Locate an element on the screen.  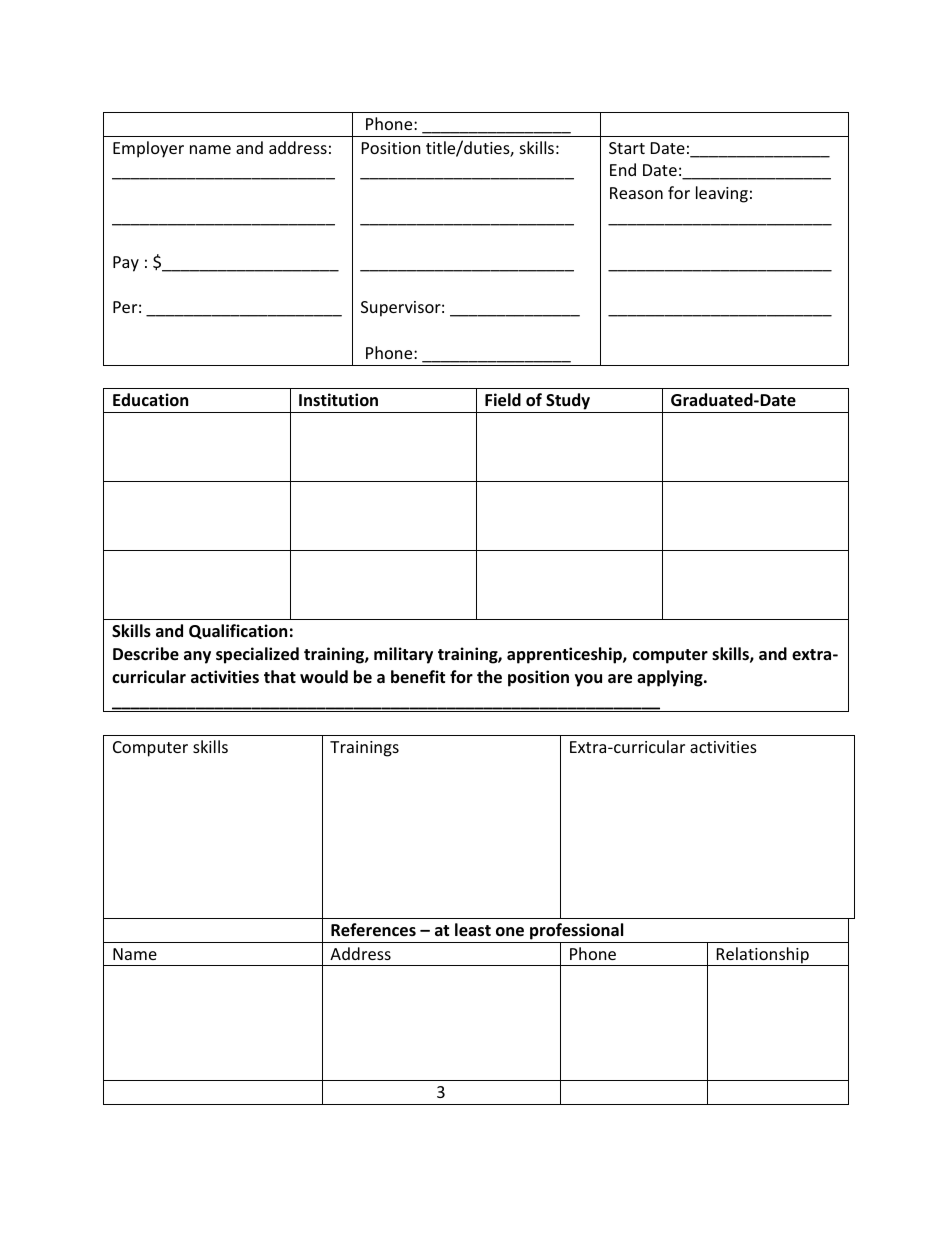
applying is located at coordinates (671, 678).
